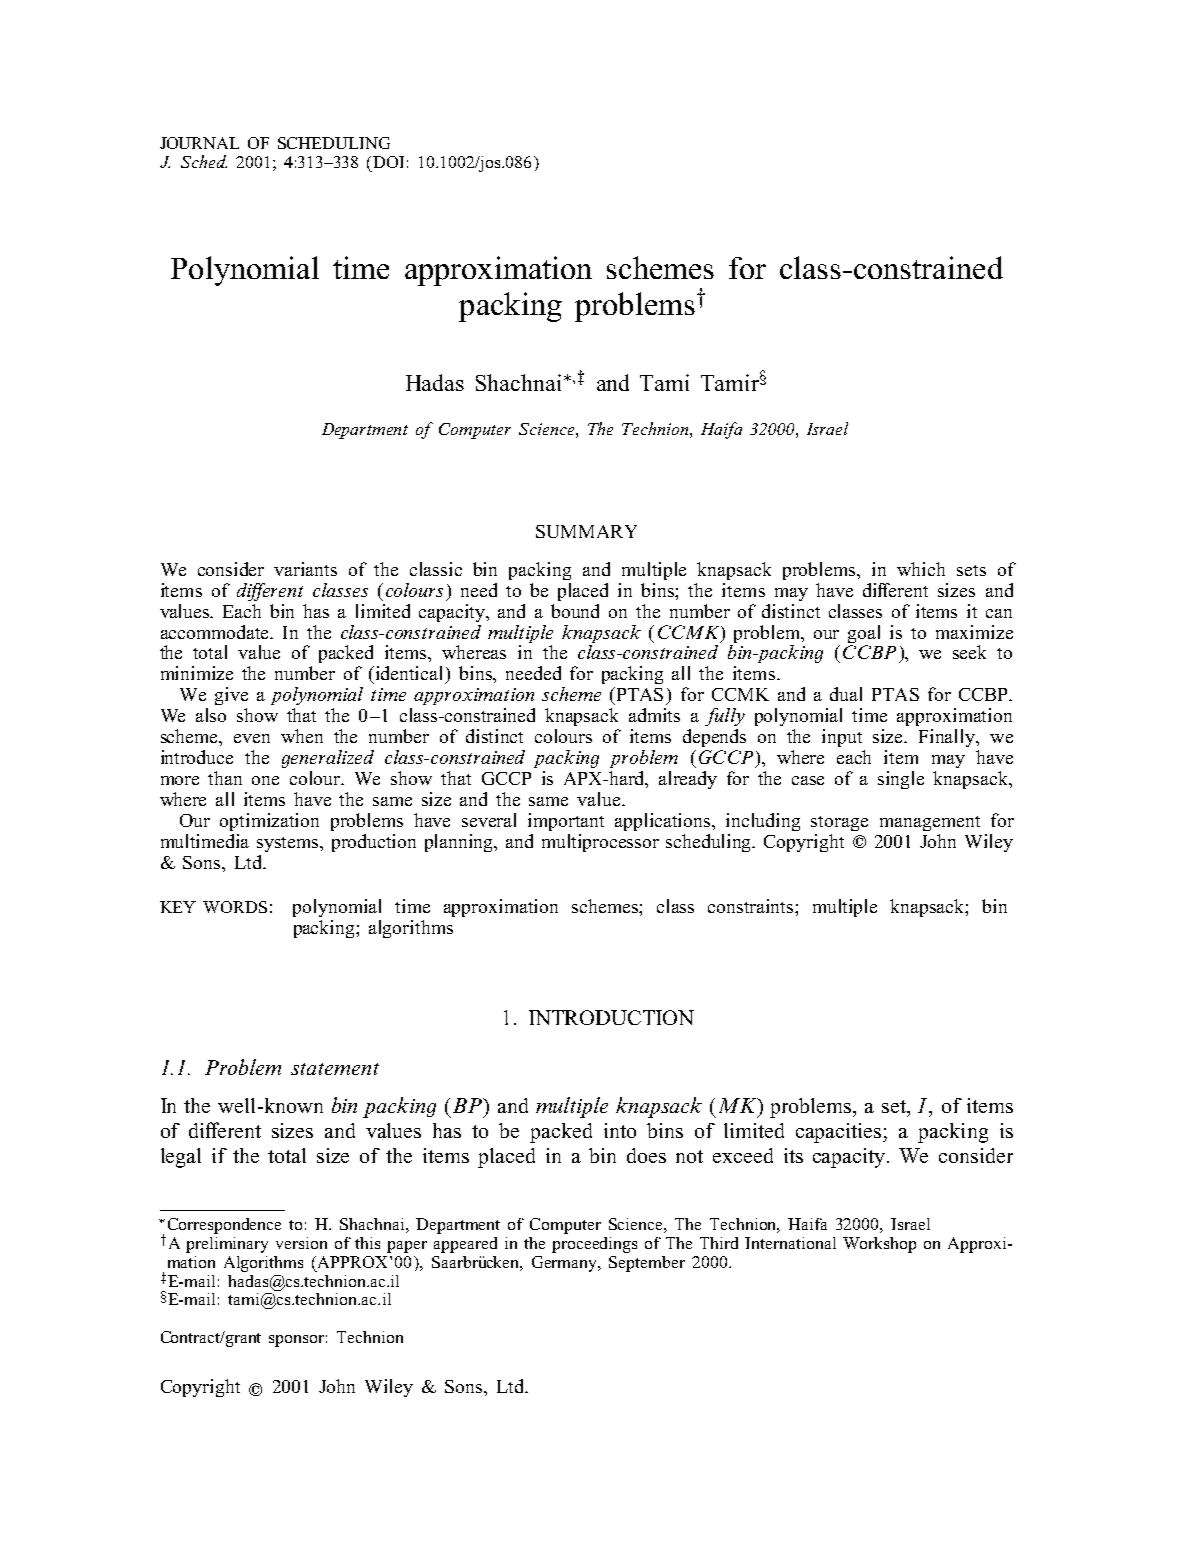 This screenshot has height=1549, width=1191. Describe the element at coordinates (600, 843) in the screenshot. I see `multiprocessor` at that location.
